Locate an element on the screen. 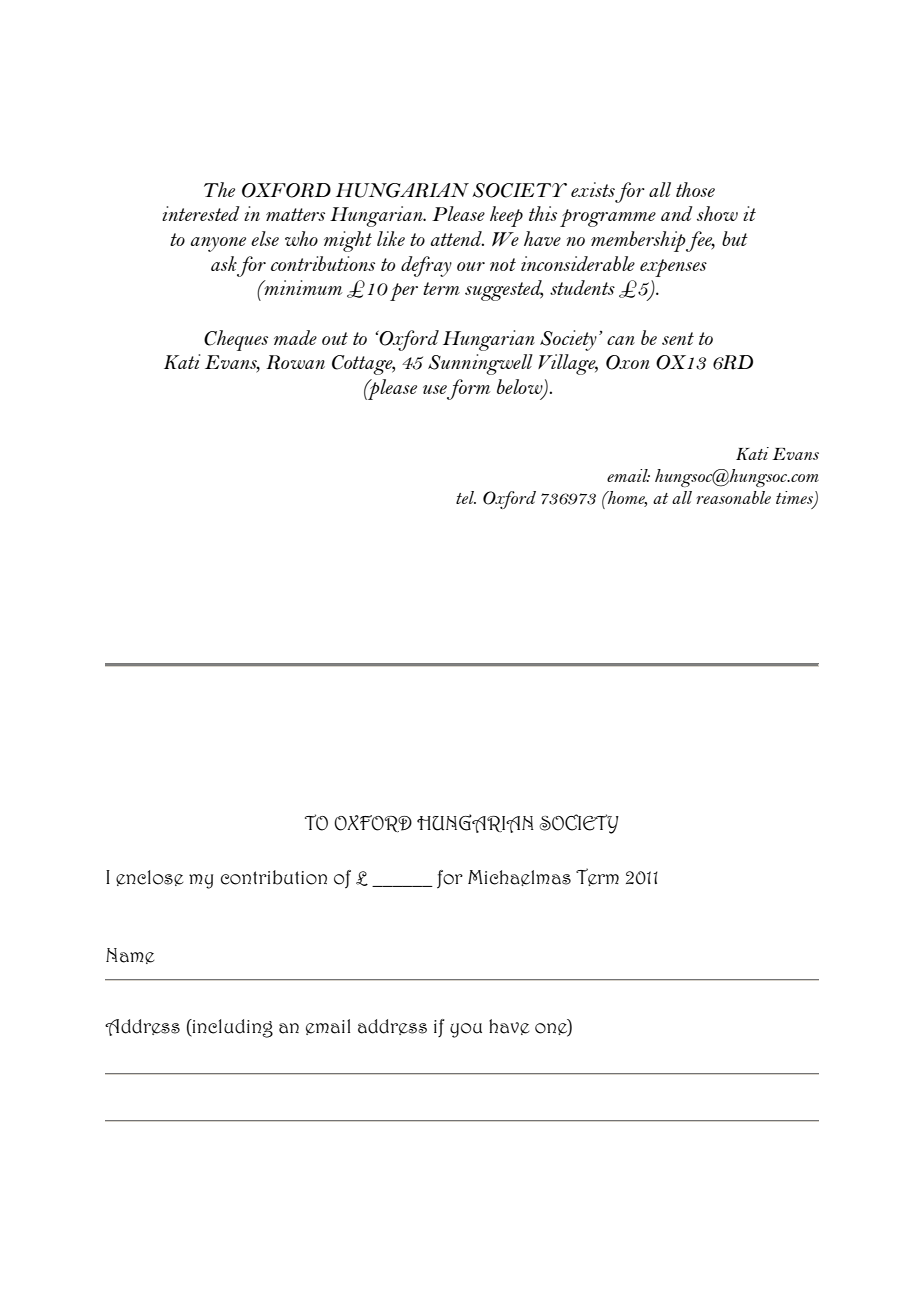 The height and width of the screenshot is (1308, 924). interested is located at coordinates (201, 213).
